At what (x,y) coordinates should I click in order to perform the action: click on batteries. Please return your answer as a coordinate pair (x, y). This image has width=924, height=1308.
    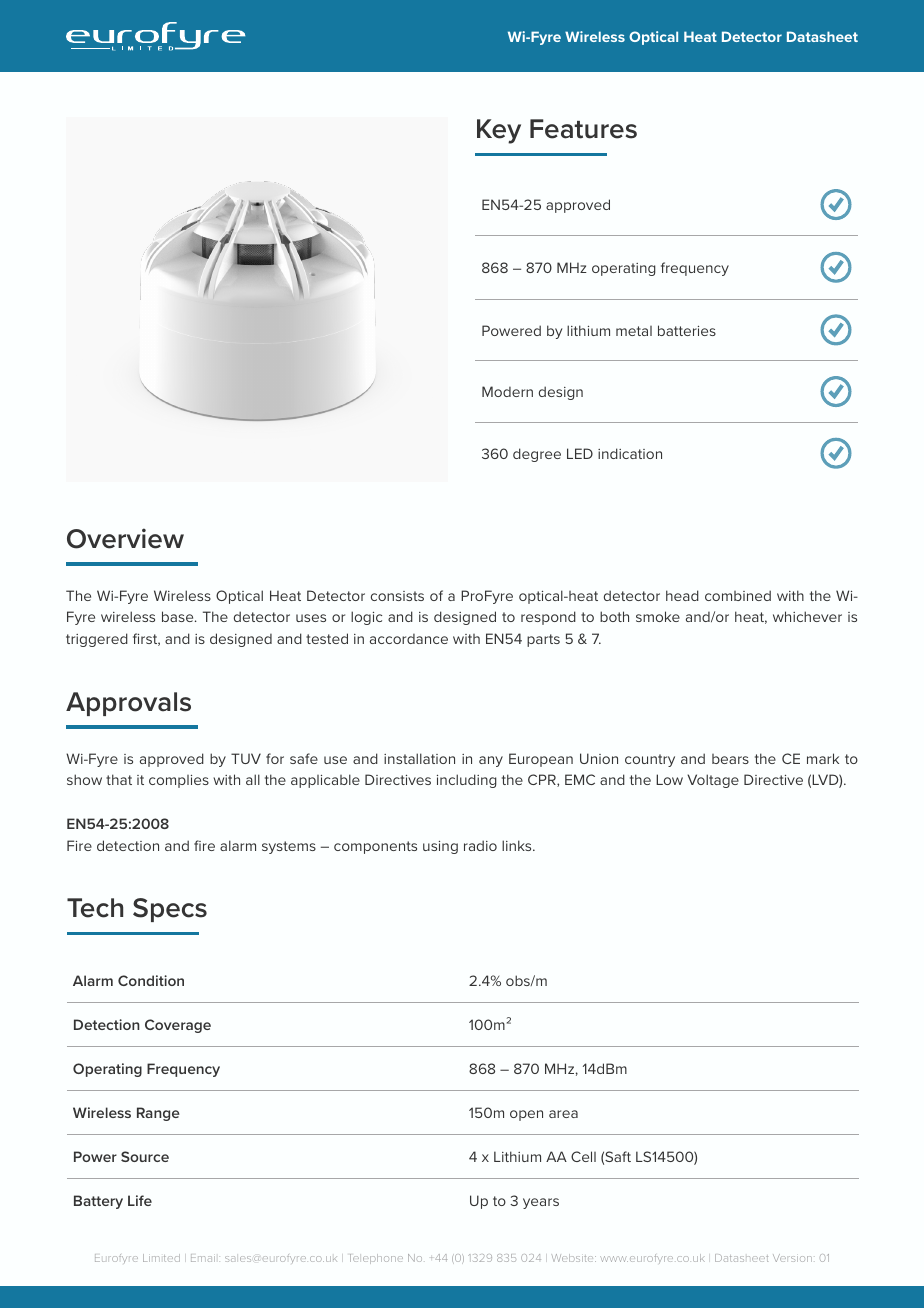
    Looking at the image, I should click on (687, 330).
